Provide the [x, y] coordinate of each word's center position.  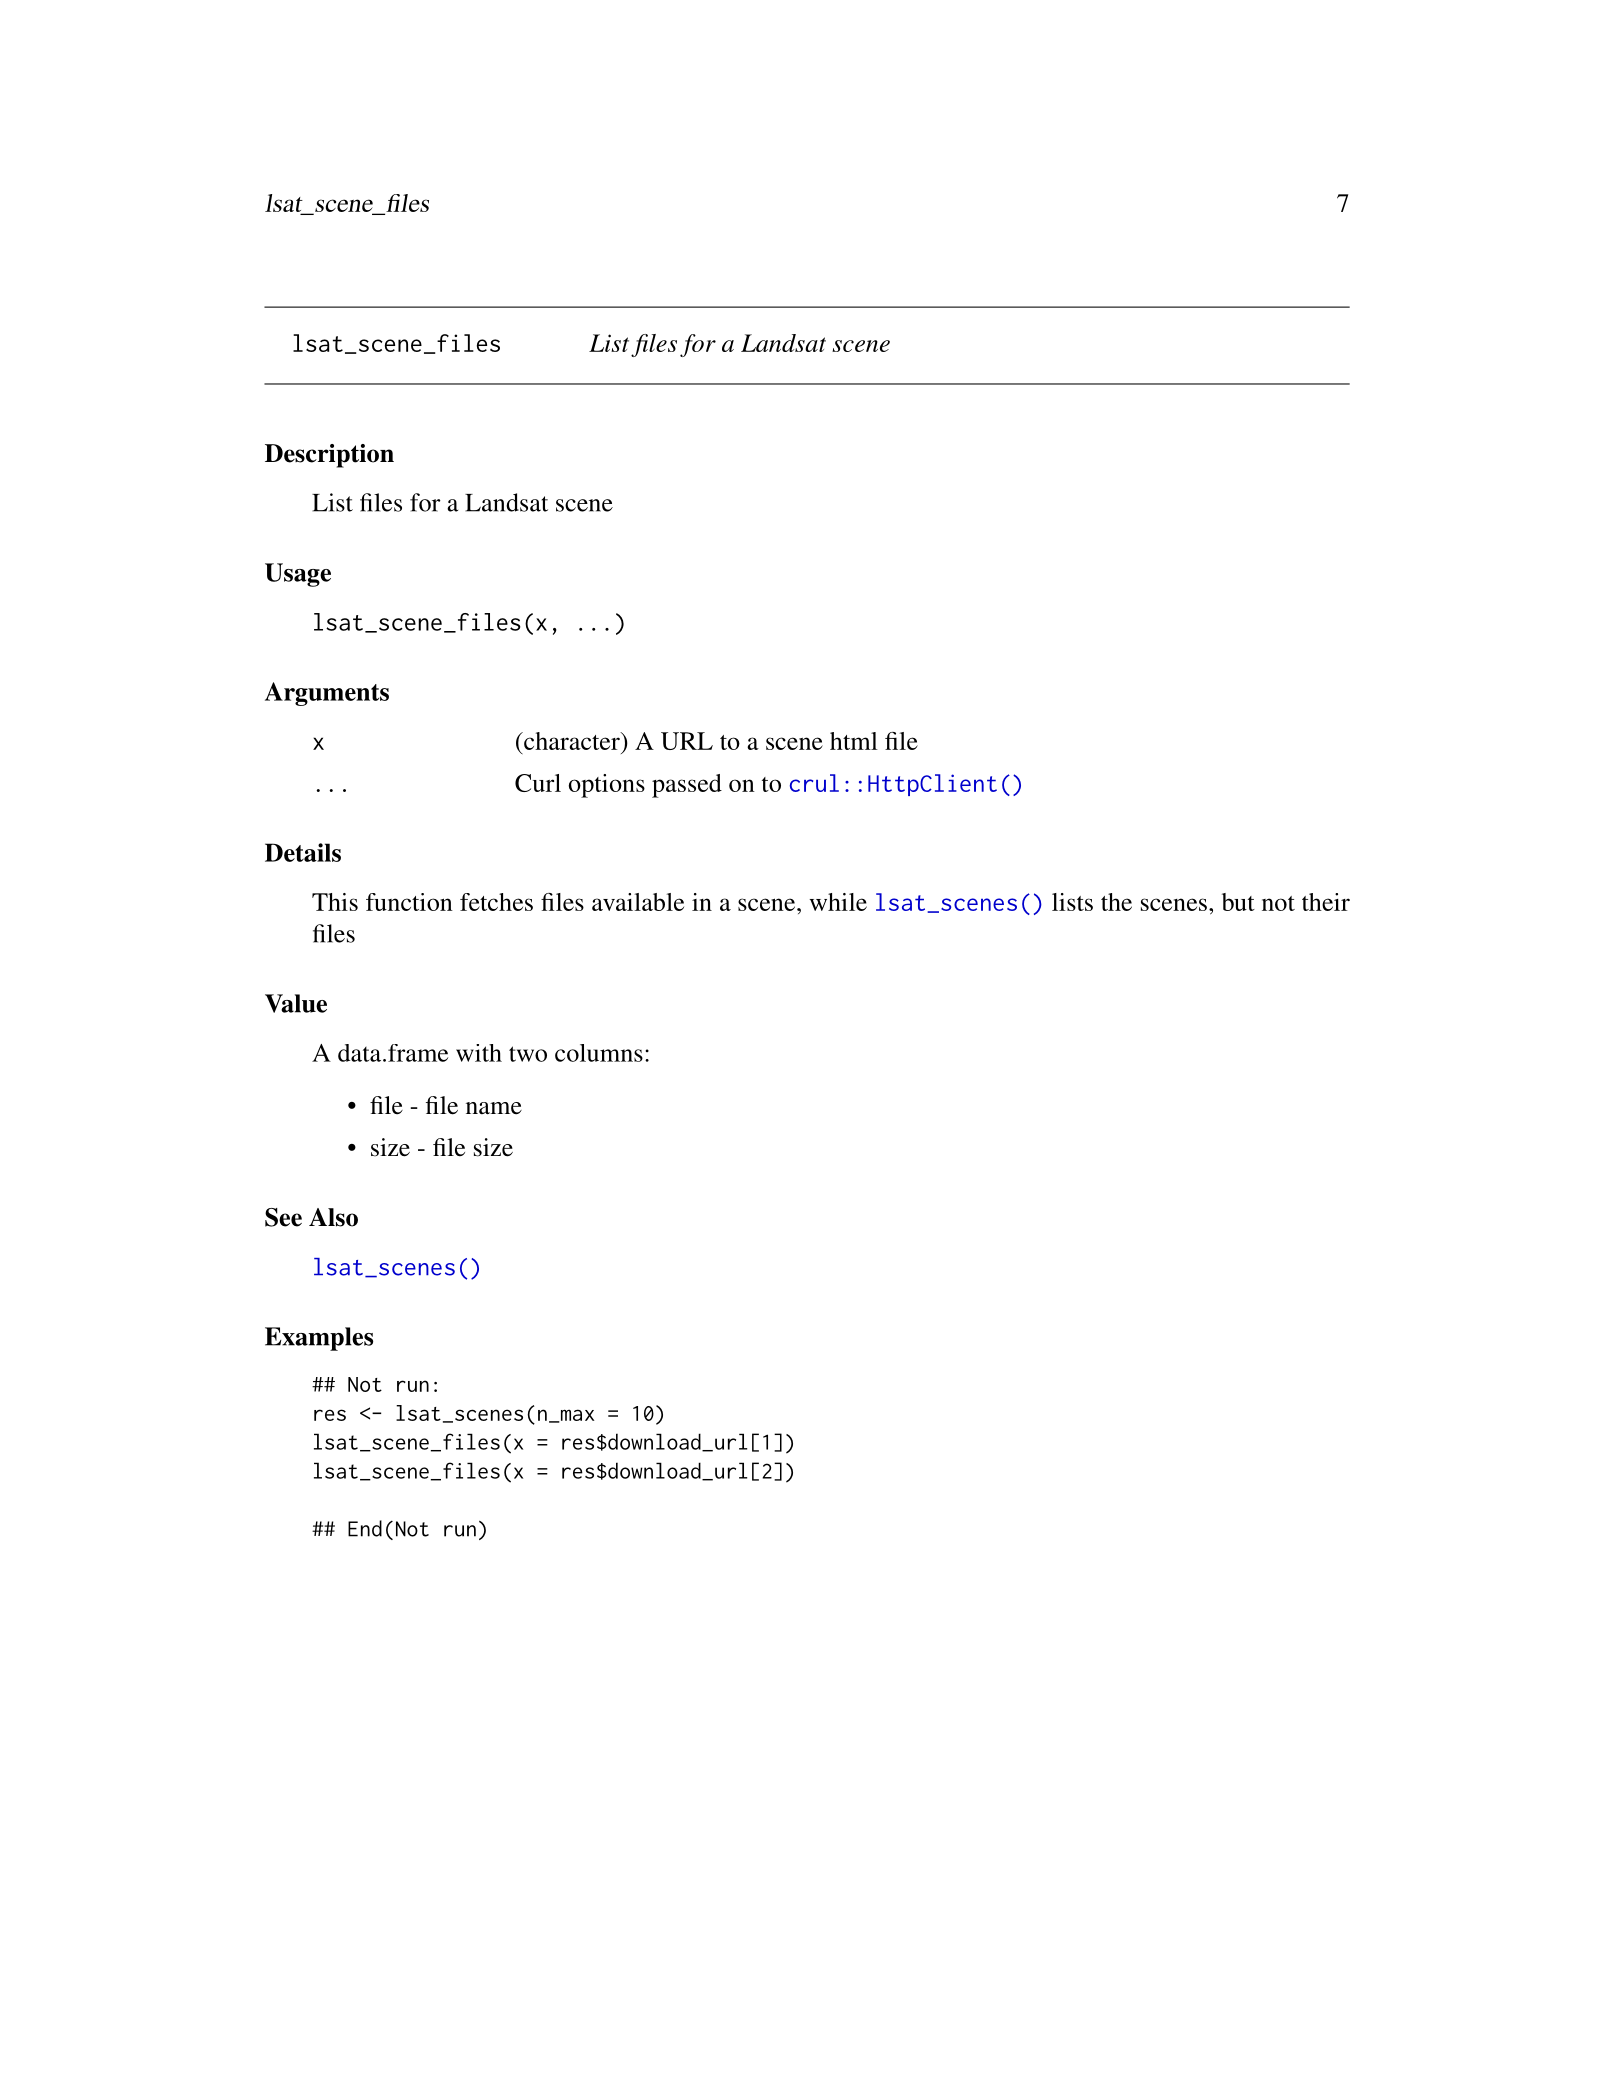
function [409, 902]
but [1238, 902]
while [838, 902]
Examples [319, 1339]
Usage [298, 575]
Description [329, 456]
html [854, 741]
